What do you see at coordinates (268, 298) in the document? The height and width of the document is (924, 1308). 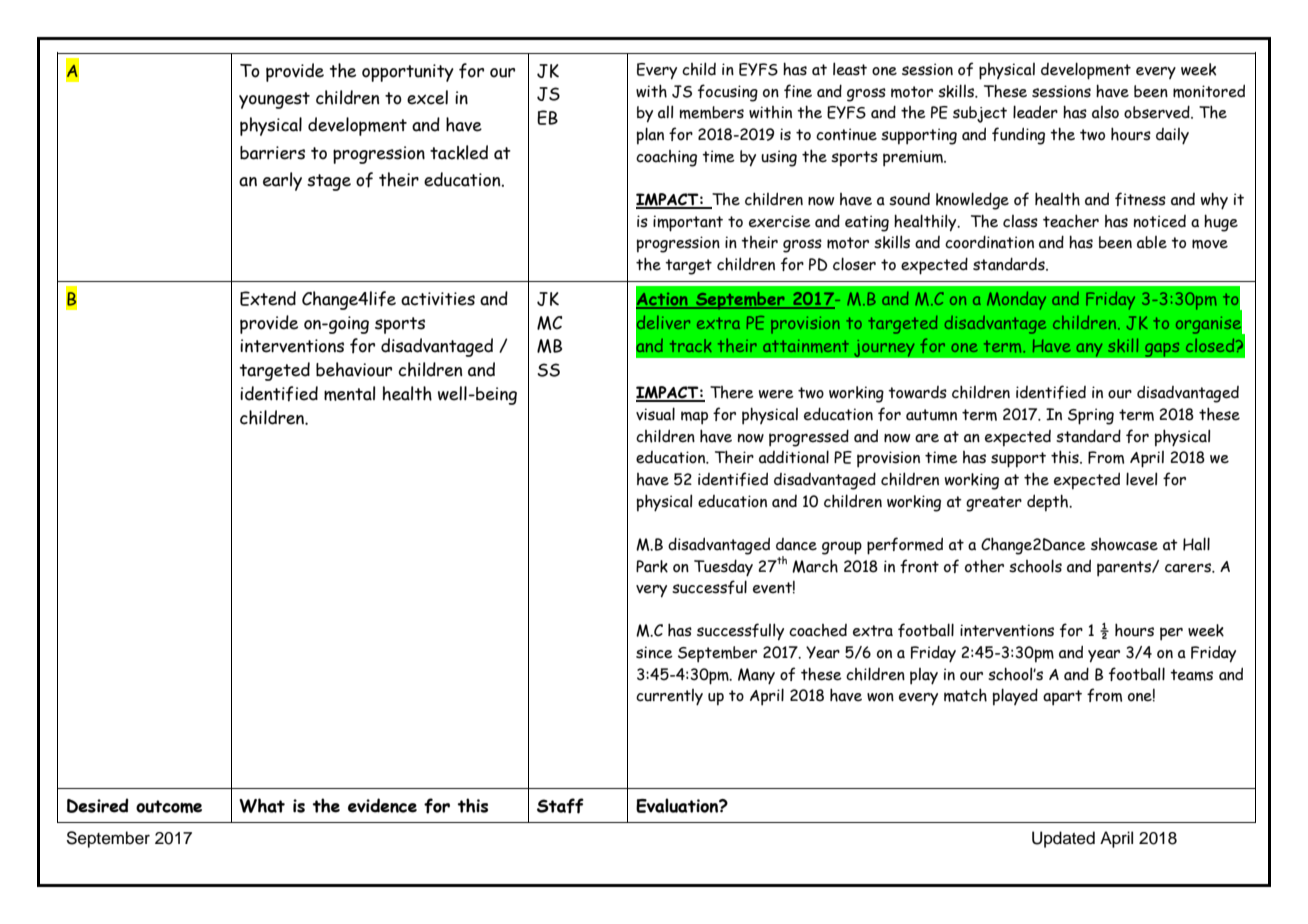 I see `Extend` at bounding box center [268, 298].
